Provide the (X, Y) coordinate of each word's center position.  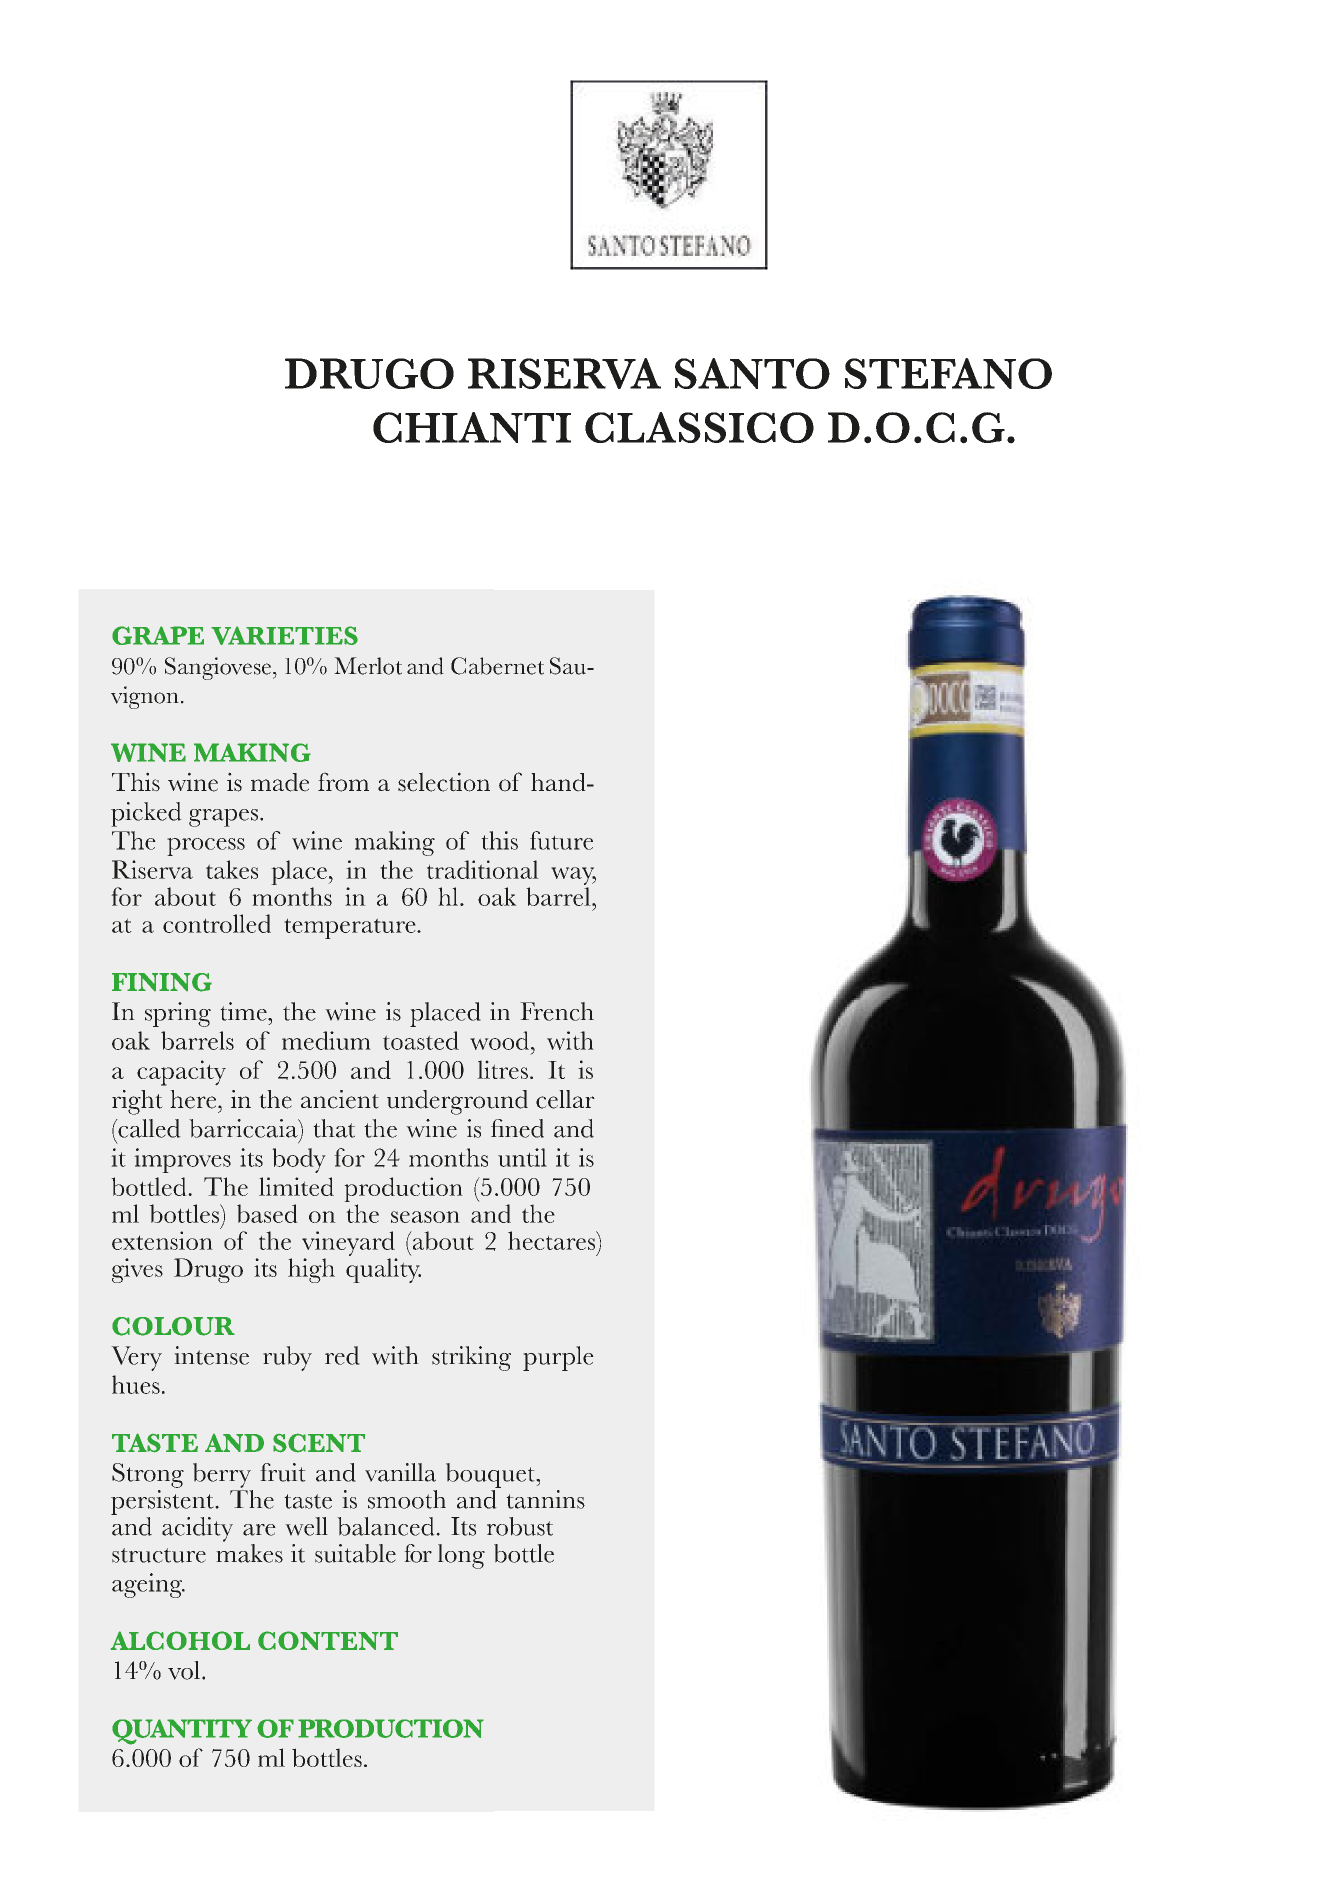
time (244, 1011)
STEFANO (948, 373)
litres (502, 1069)
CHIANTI (472, 427)
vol (184, 1670)
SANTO (752, 373)
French (557, 1011)
